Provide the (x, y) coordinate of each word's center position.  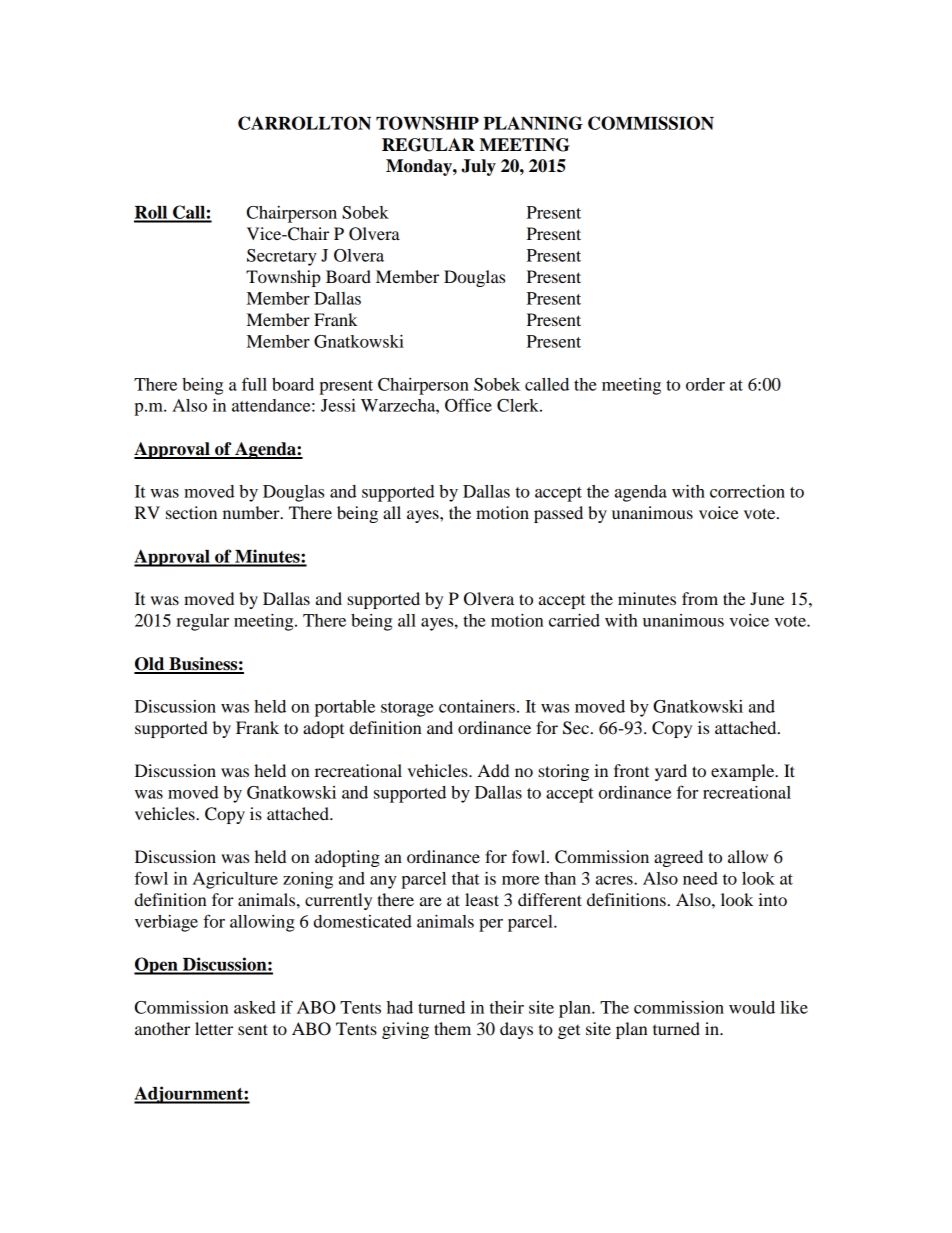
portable (345, 708)
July (478, 167)
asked (255, 1007)
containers (477, 706)
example (744, 772)
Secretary (282, 257)
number (252, 512)
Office (468, 405)
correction (747, 491)
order (705, 384)
